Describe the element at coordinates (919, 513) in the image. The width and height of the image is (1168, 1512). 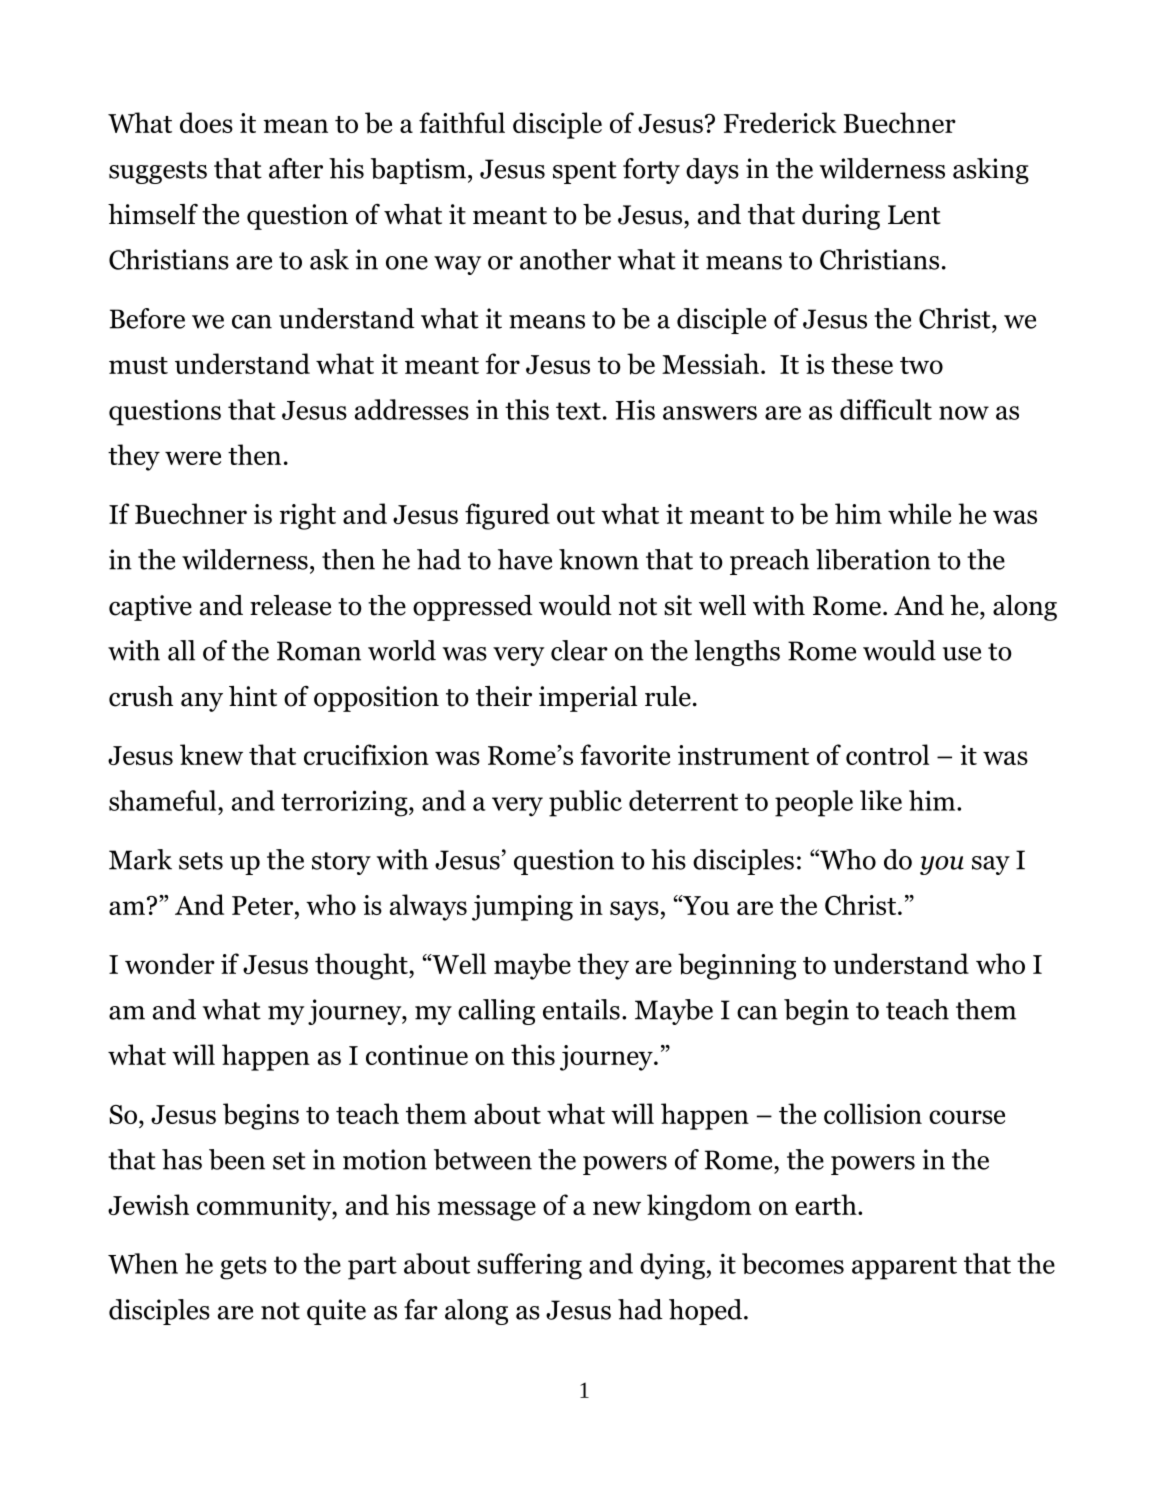
I see `while` at that location.
